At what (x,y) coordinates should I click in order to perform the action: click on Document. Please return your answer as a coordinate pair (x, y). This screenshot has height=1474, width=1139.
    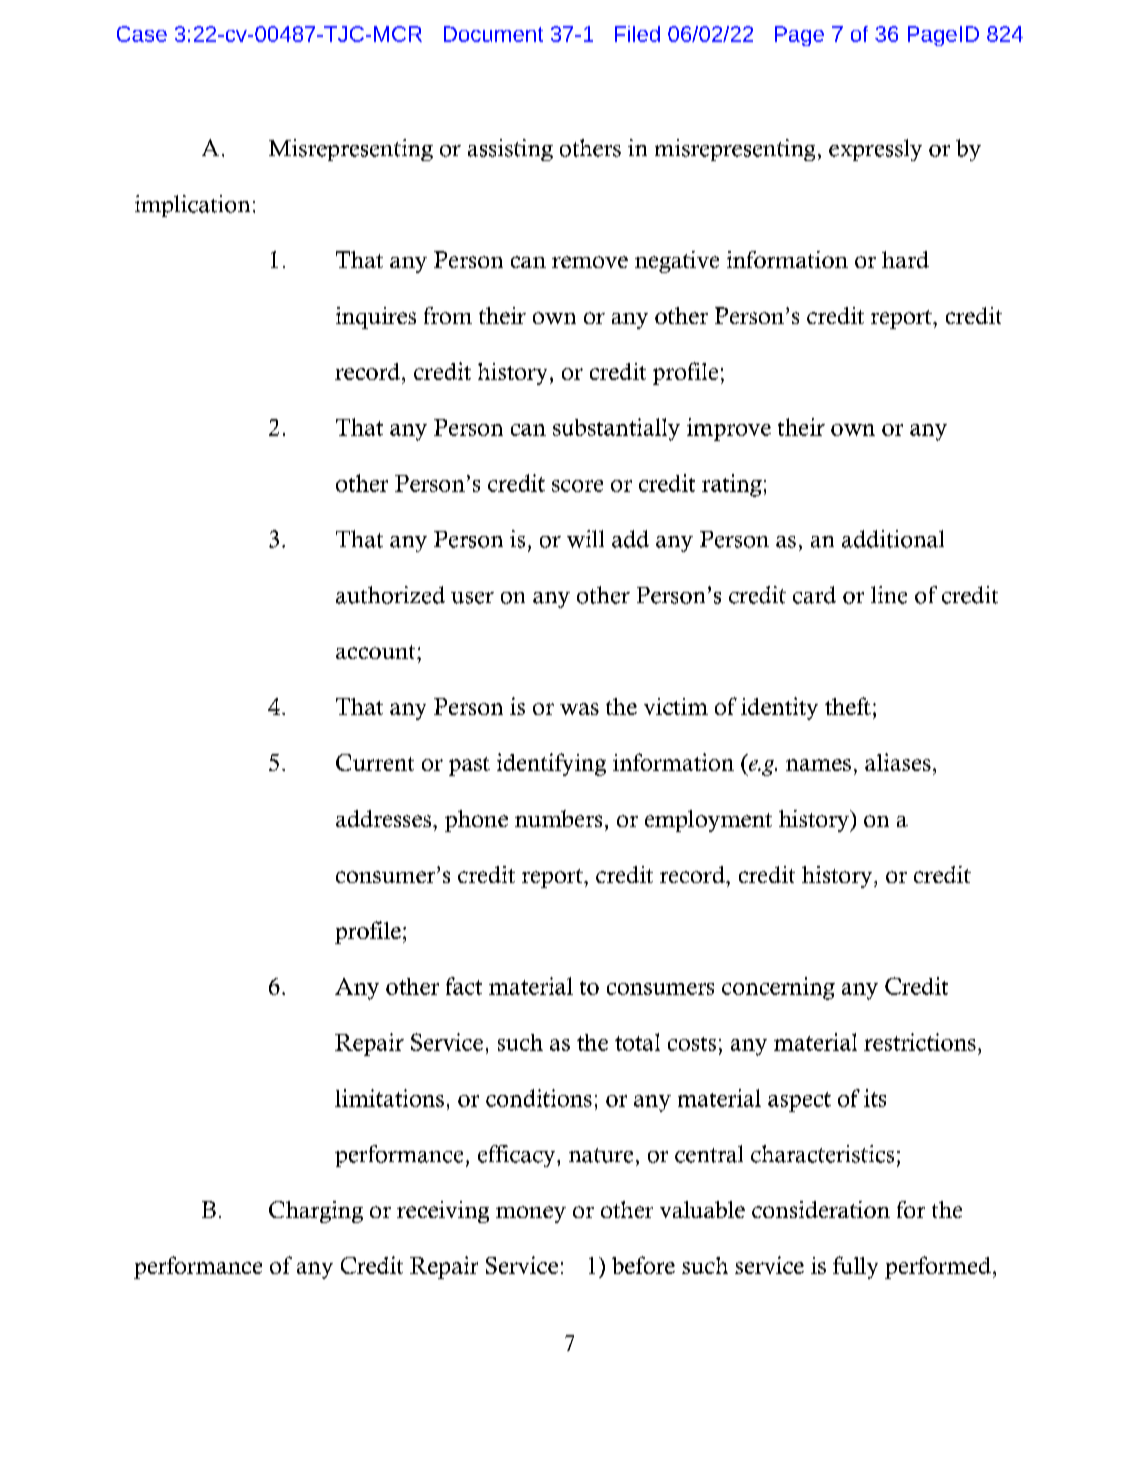
    Looking at the image, I should click on (493, 34).
